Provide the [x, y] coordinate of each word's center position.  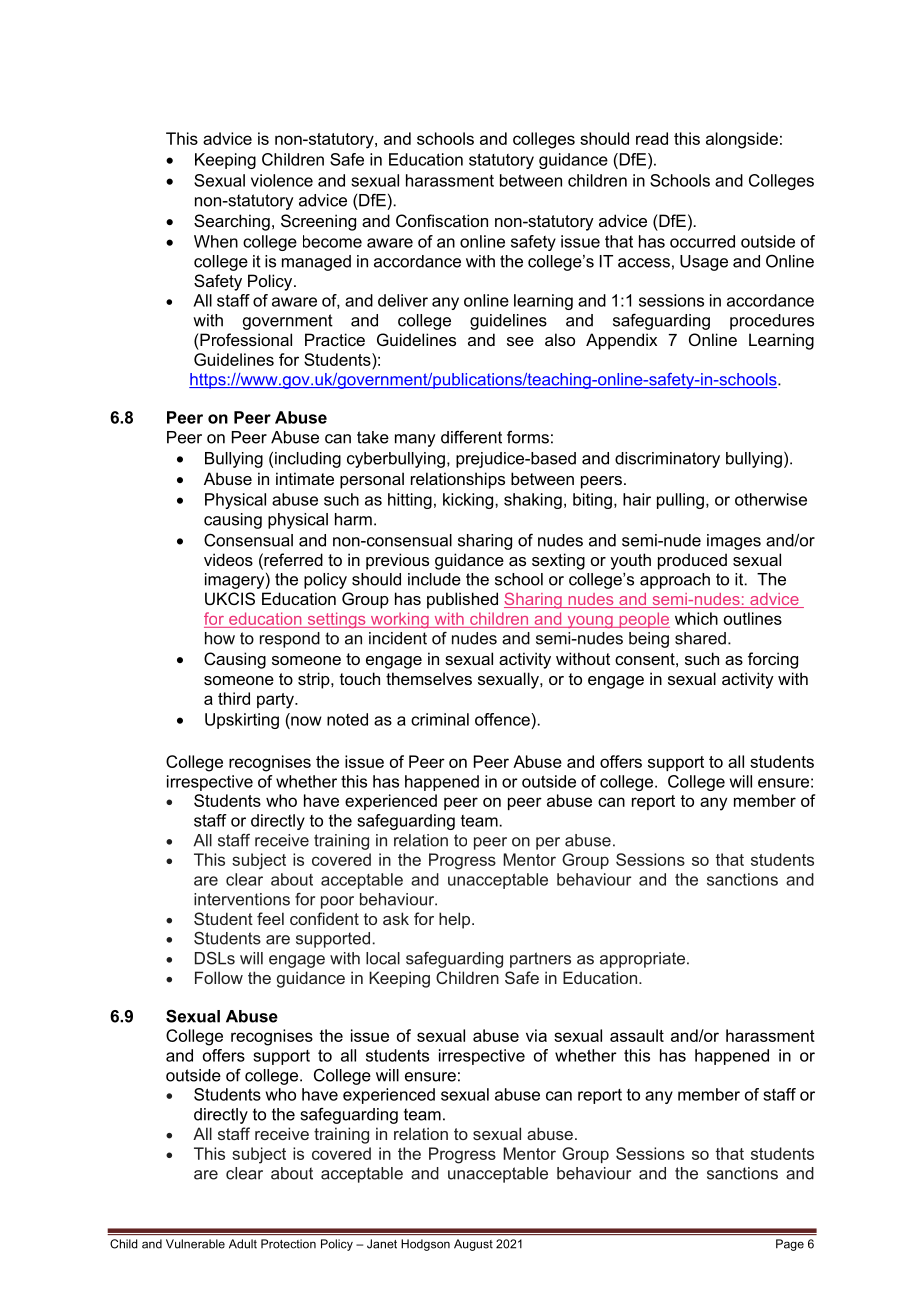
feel [270, 918]
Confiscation [442, 220]
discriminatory [667, 460]
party [276, 701]
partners [540, 960]
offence [503, 719]
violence [282, 180]
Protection [288, 1244]
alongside [742, 140]
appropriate [642, 960]
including [308, 460]
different [471, 437]
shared [700, 638]
